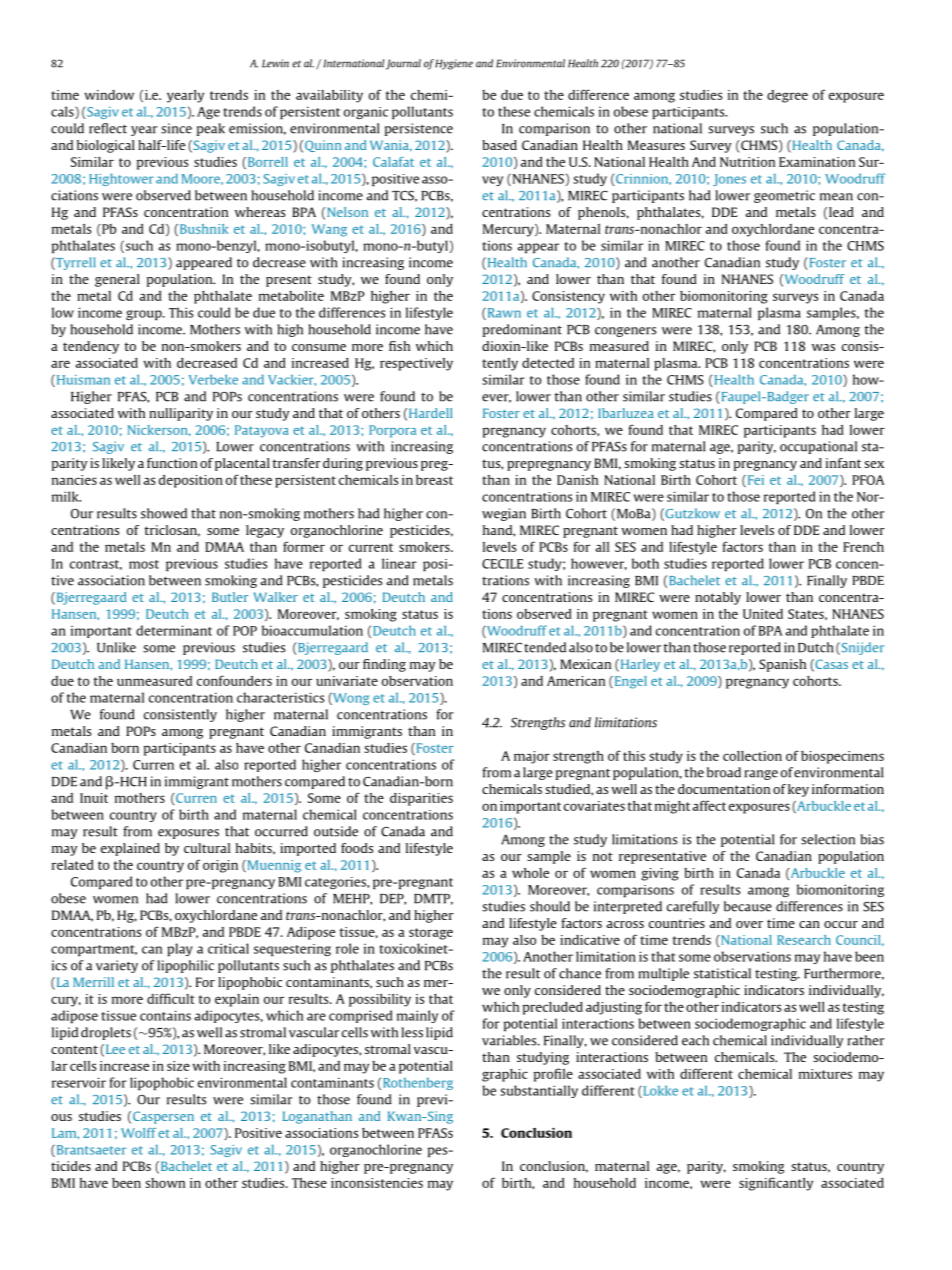 This screenshot has height=1270, width=952. What do you see at coordinates (454, 64) in the screenshot?
I see `Hygiene` at bounding box center [454, 64].
